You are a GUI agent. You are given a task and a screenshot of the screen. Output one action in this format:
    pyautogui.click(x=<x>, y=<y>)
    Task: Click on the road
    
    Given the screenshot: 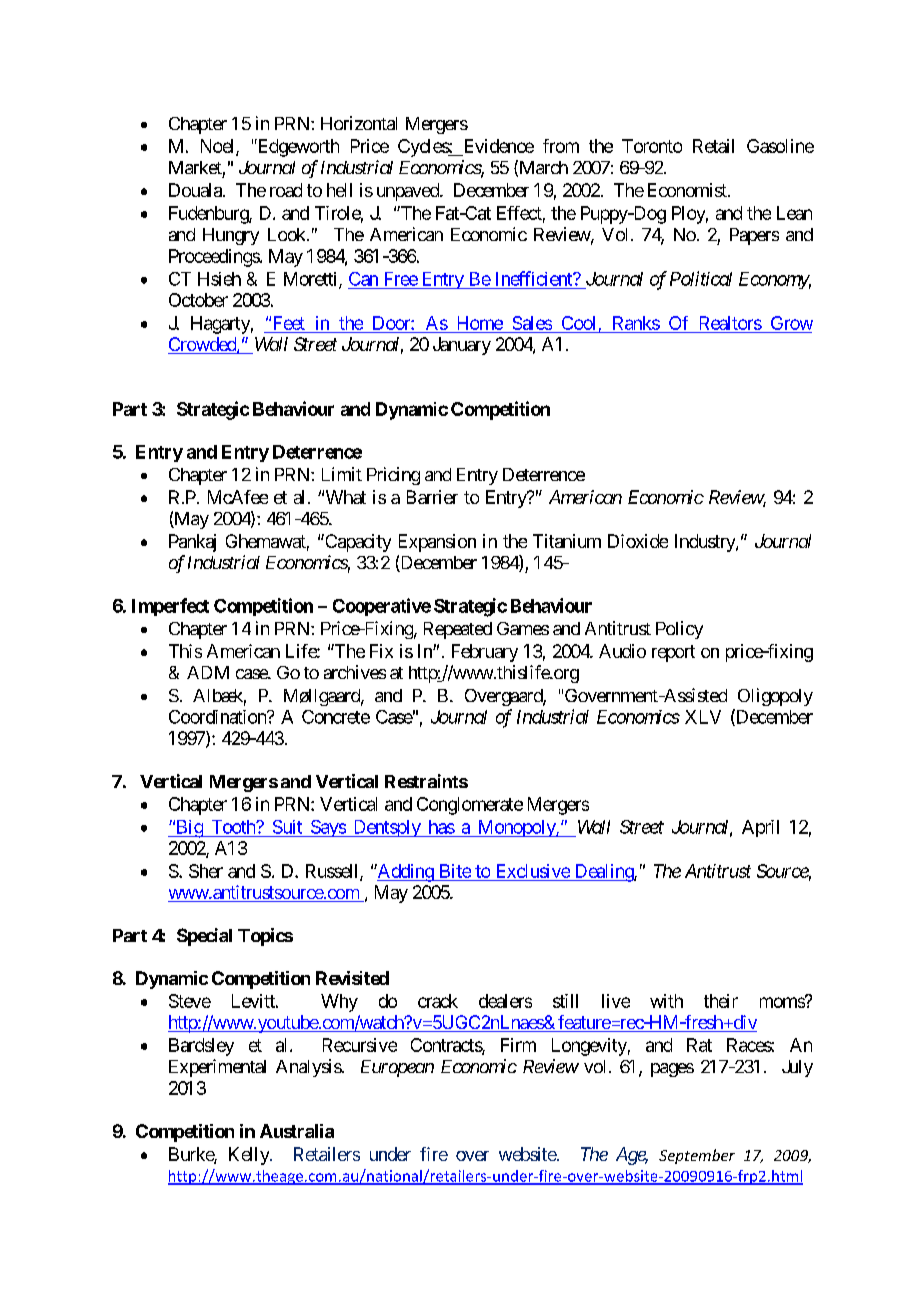 What is the action you would take?
    pyautogui.click(x=286, y=190)
